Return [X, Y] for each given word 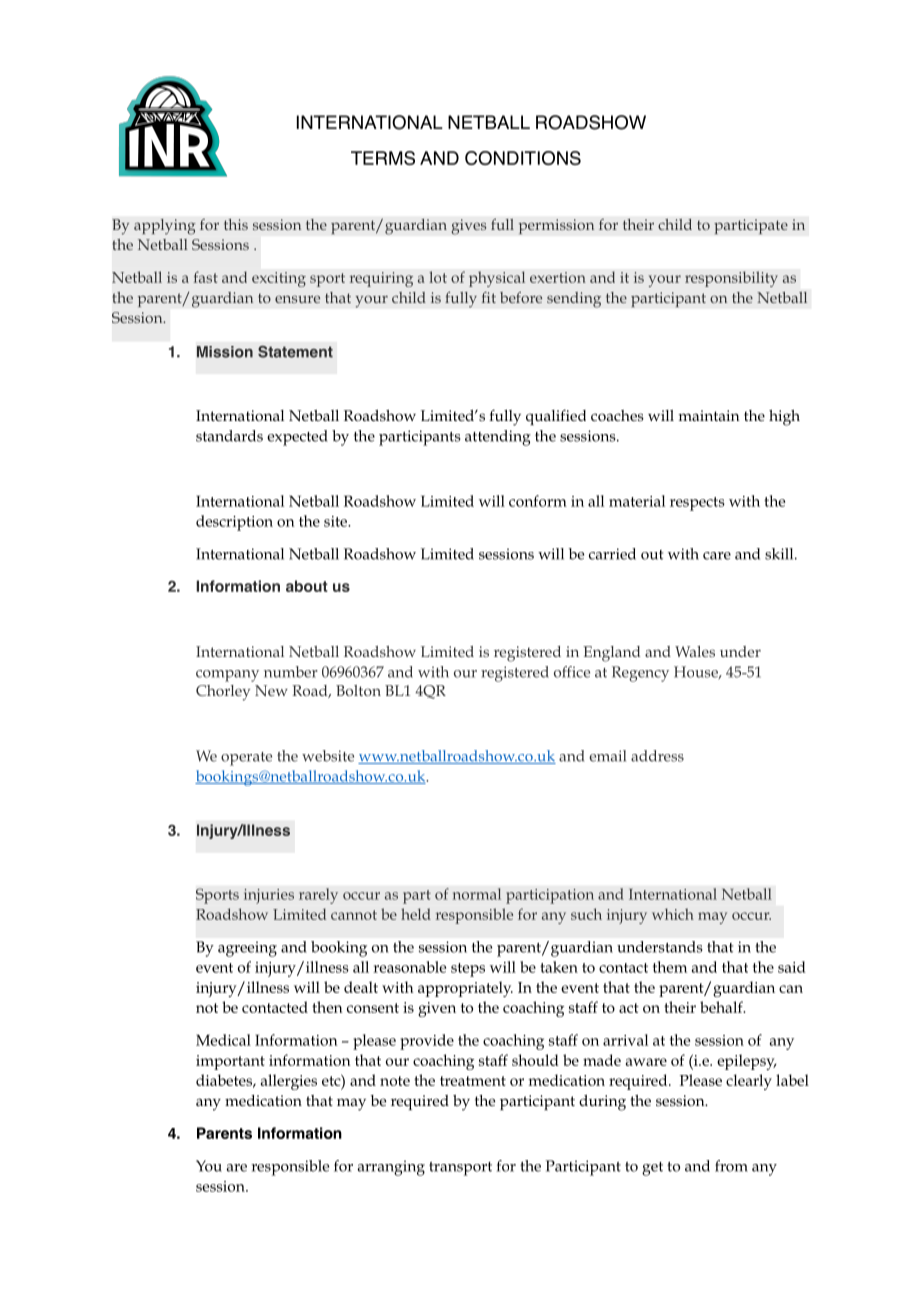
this [236, 224]
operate [246, 759]
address [657, 756]
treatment [473, 1081]
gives [469, 227]
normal [476, 894]
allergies [289, 1082]
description [234, 523]
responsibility [731, 279]
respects [697, 504]
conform [538, 501]
